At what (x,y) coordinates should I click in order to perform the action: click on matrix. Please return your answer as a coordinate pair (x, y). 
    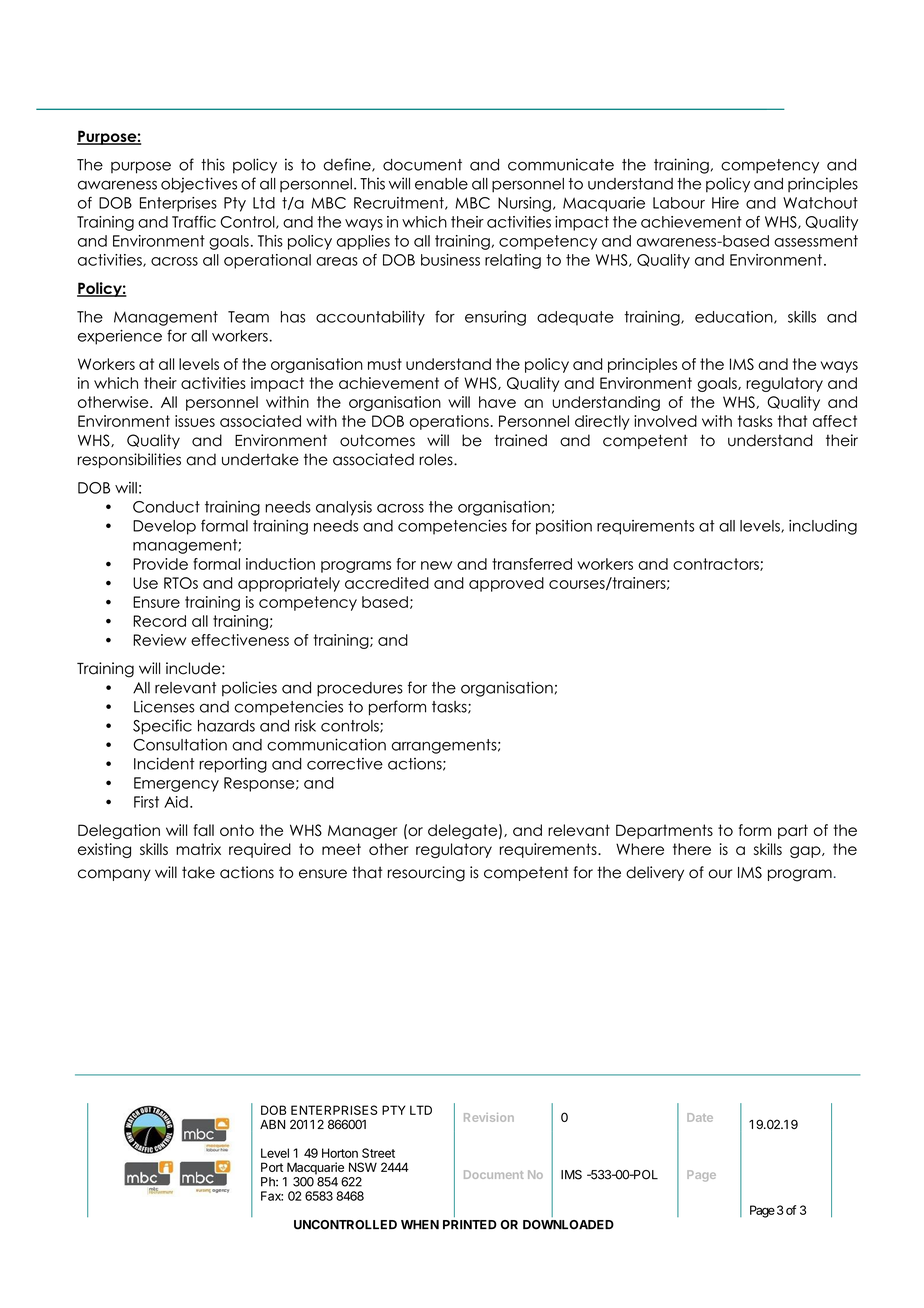
    Looking at the image, I should click on (198, 849).
